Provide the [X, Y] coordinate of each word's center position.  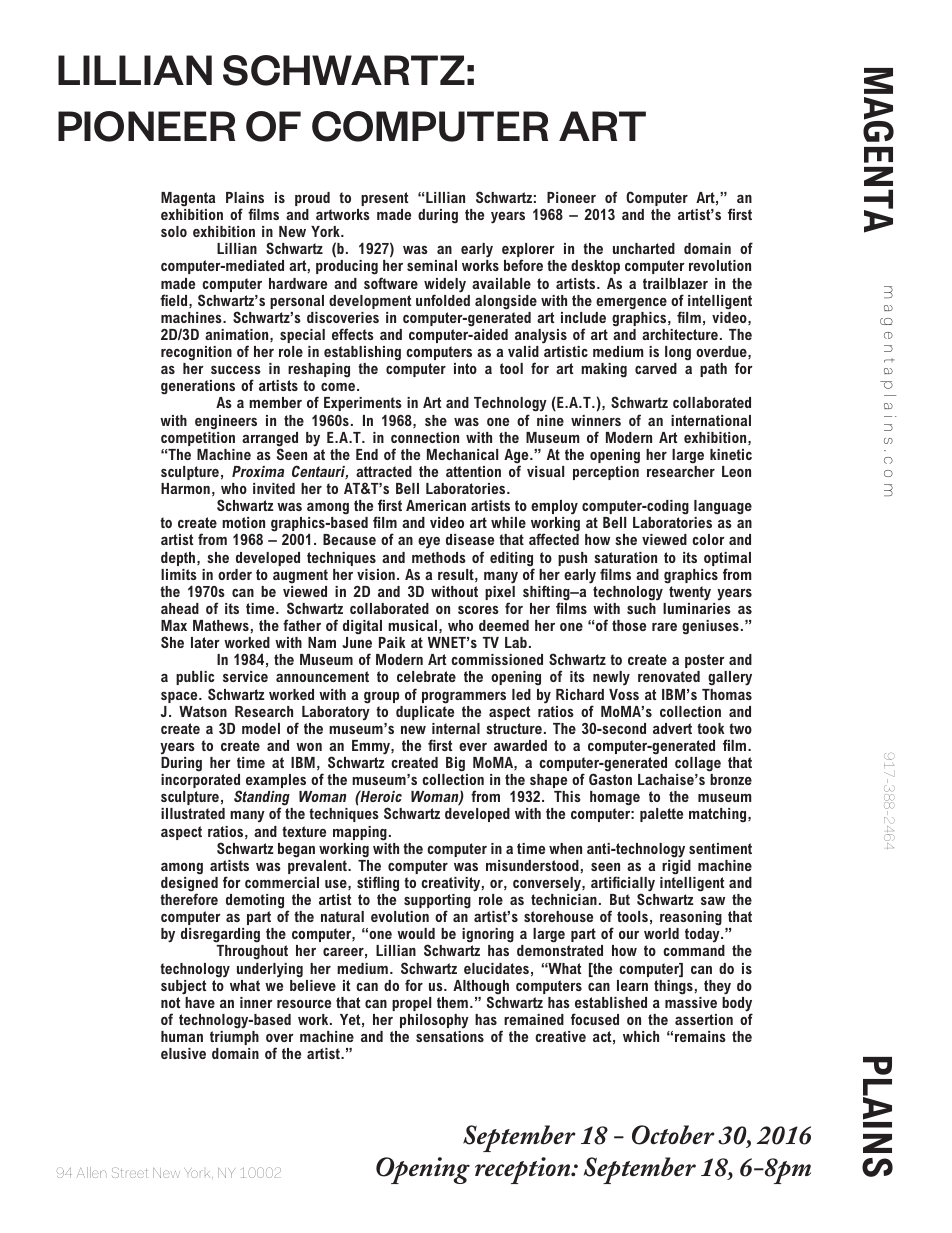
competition [198, 439]
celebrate [426, 676]
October [673, 1135]
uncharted [644, 248]
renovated [669, 676]
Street [129, 1173]
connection [425, 437]
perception [606, 473]
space [180, 697]
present [385, 199]
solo [174, 231]
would [416, 933]
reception [524, 1170]
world [661, 933]
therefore [189, 899]
